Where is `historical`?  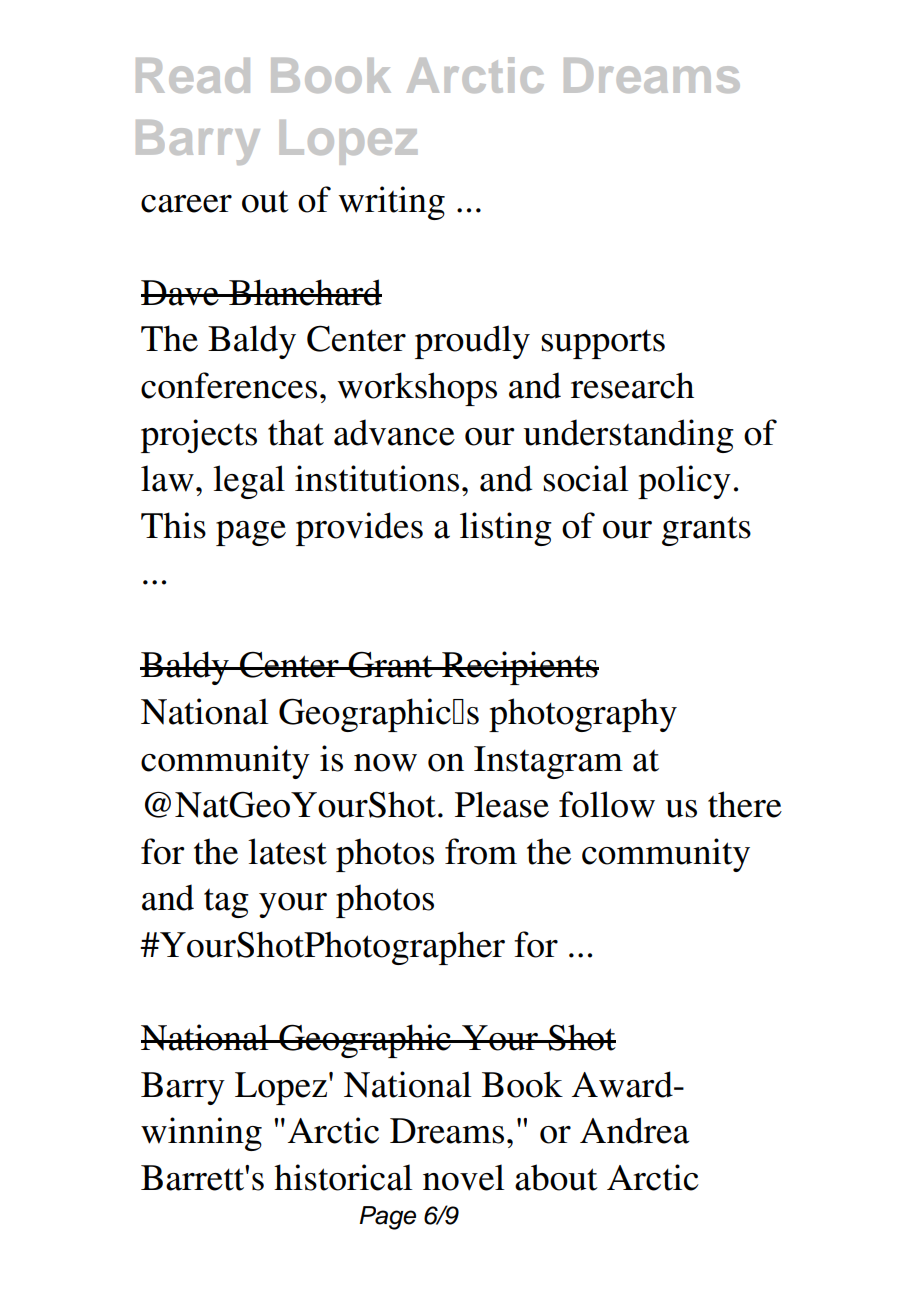 historical is located at coordinates (343, 1177).
